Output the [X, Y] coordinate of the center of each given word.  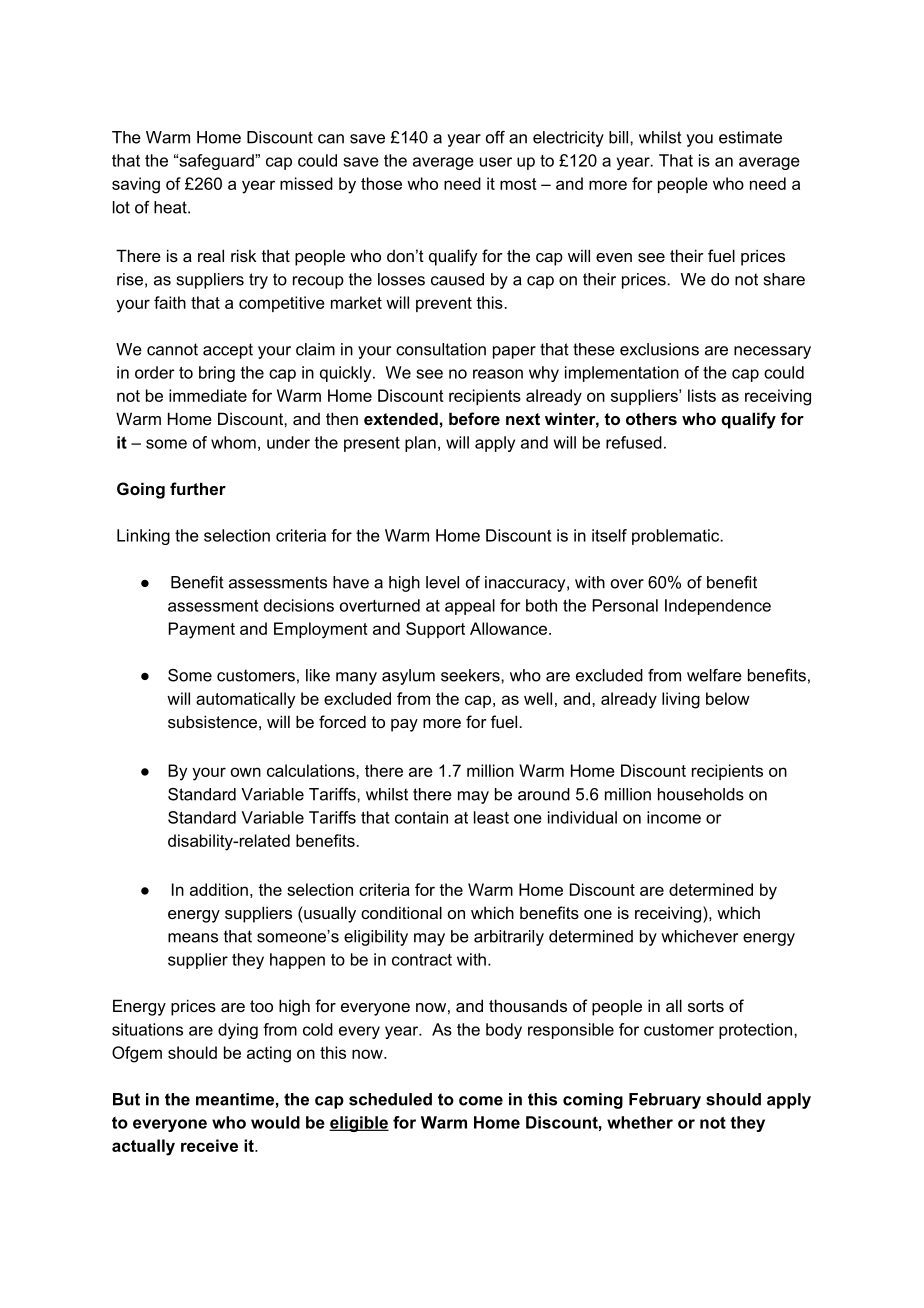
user [496, 162]
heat [171, 207]
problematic [677, 537]
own [246, 772]
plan [420, 444]
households [701, 794]
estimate [750, 137]
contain [421, 817]
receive [209, 1145]
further [198, 488]
